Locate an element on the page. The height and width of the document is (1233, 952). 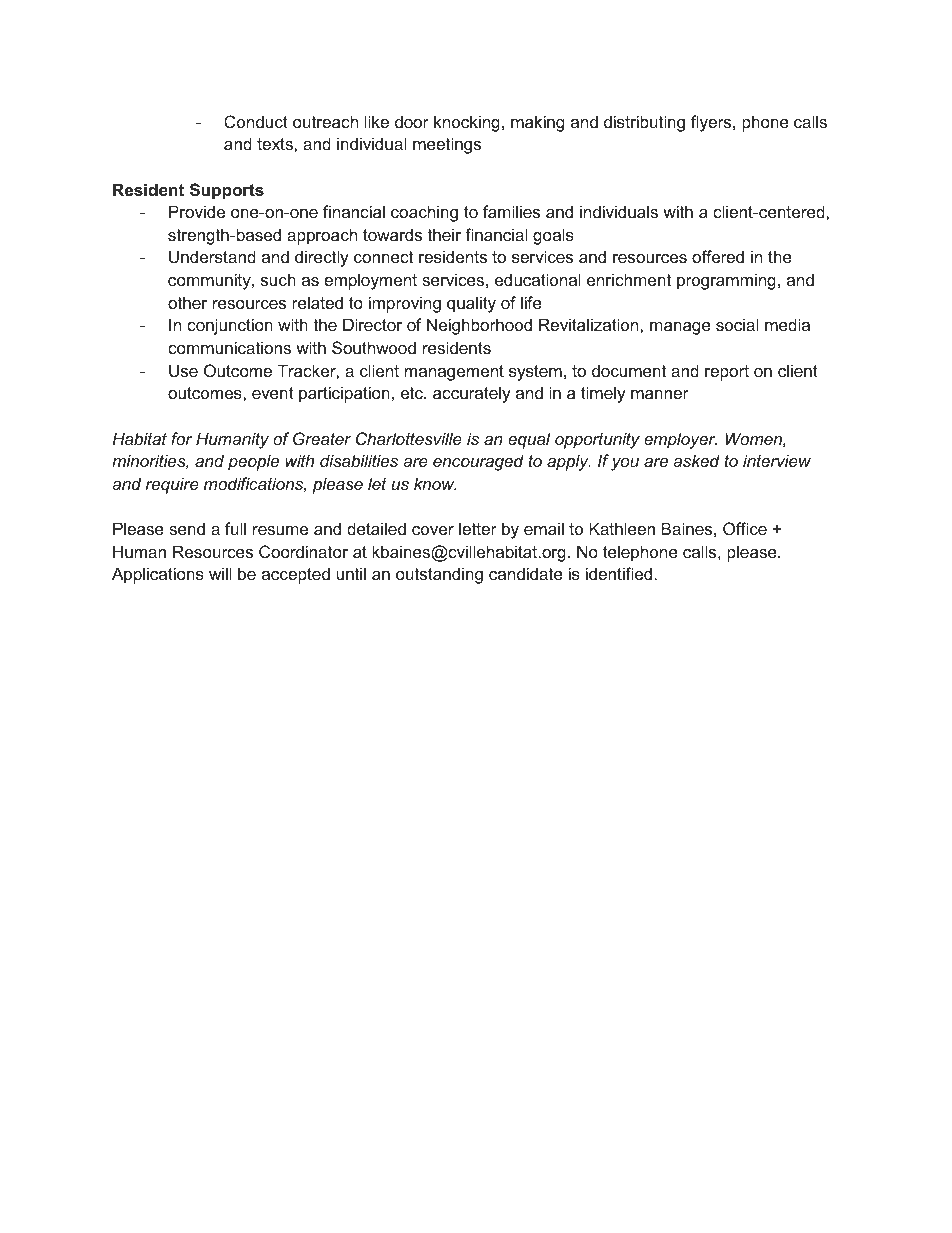
Office is located at coordinates (745, 528).
